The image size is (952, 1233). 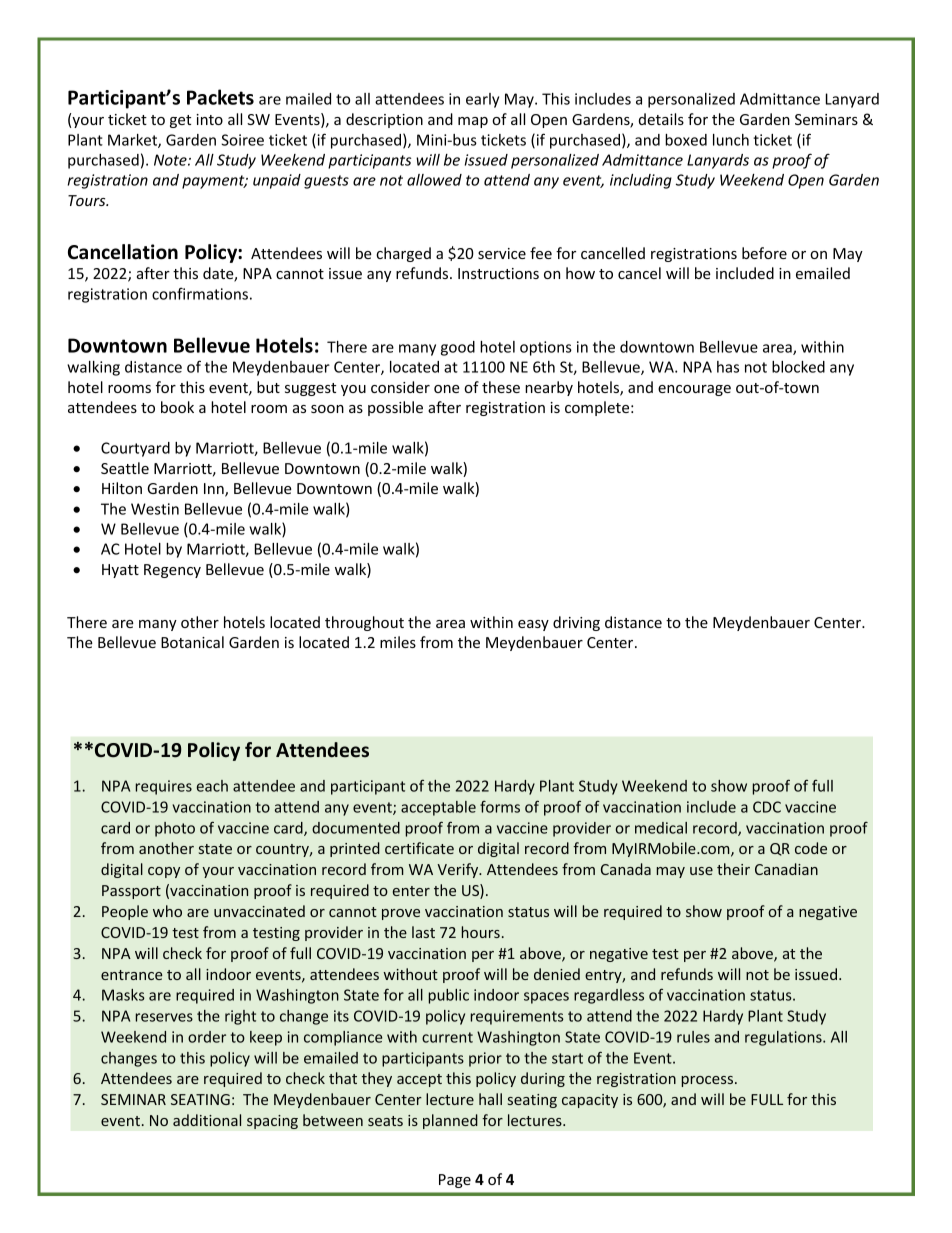 What do you see at coordinates (533, 625) in the image?
I see `easy` at bounding box center [533, 625].
